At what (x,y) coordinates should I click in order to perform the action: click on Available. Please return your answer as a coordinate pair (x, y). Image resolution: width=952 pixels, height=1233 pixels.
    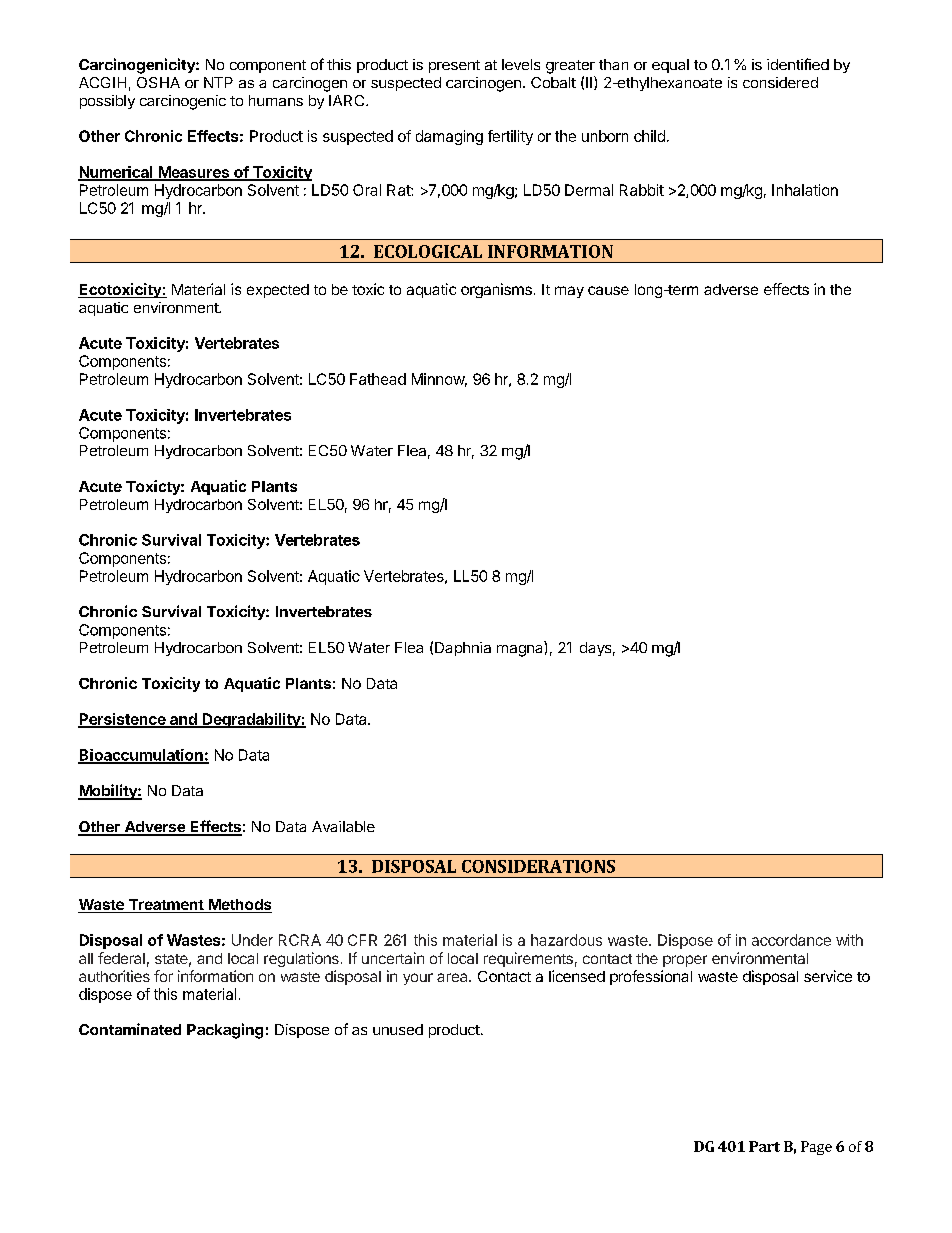
    Looking at the image, I should click on (343, 826).
